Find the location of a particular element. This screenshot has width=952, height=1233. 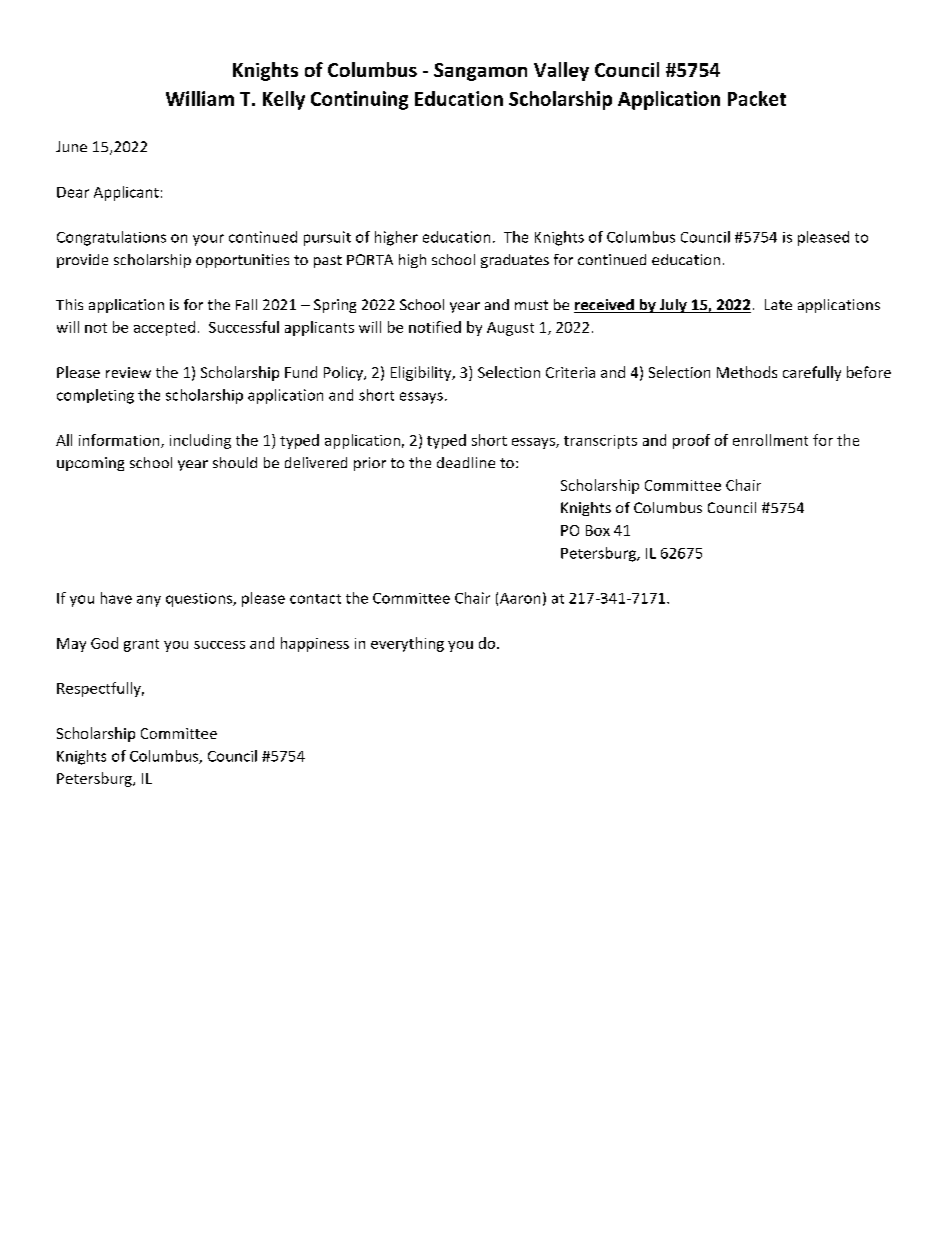

review is located at coordinates (128, 372).
